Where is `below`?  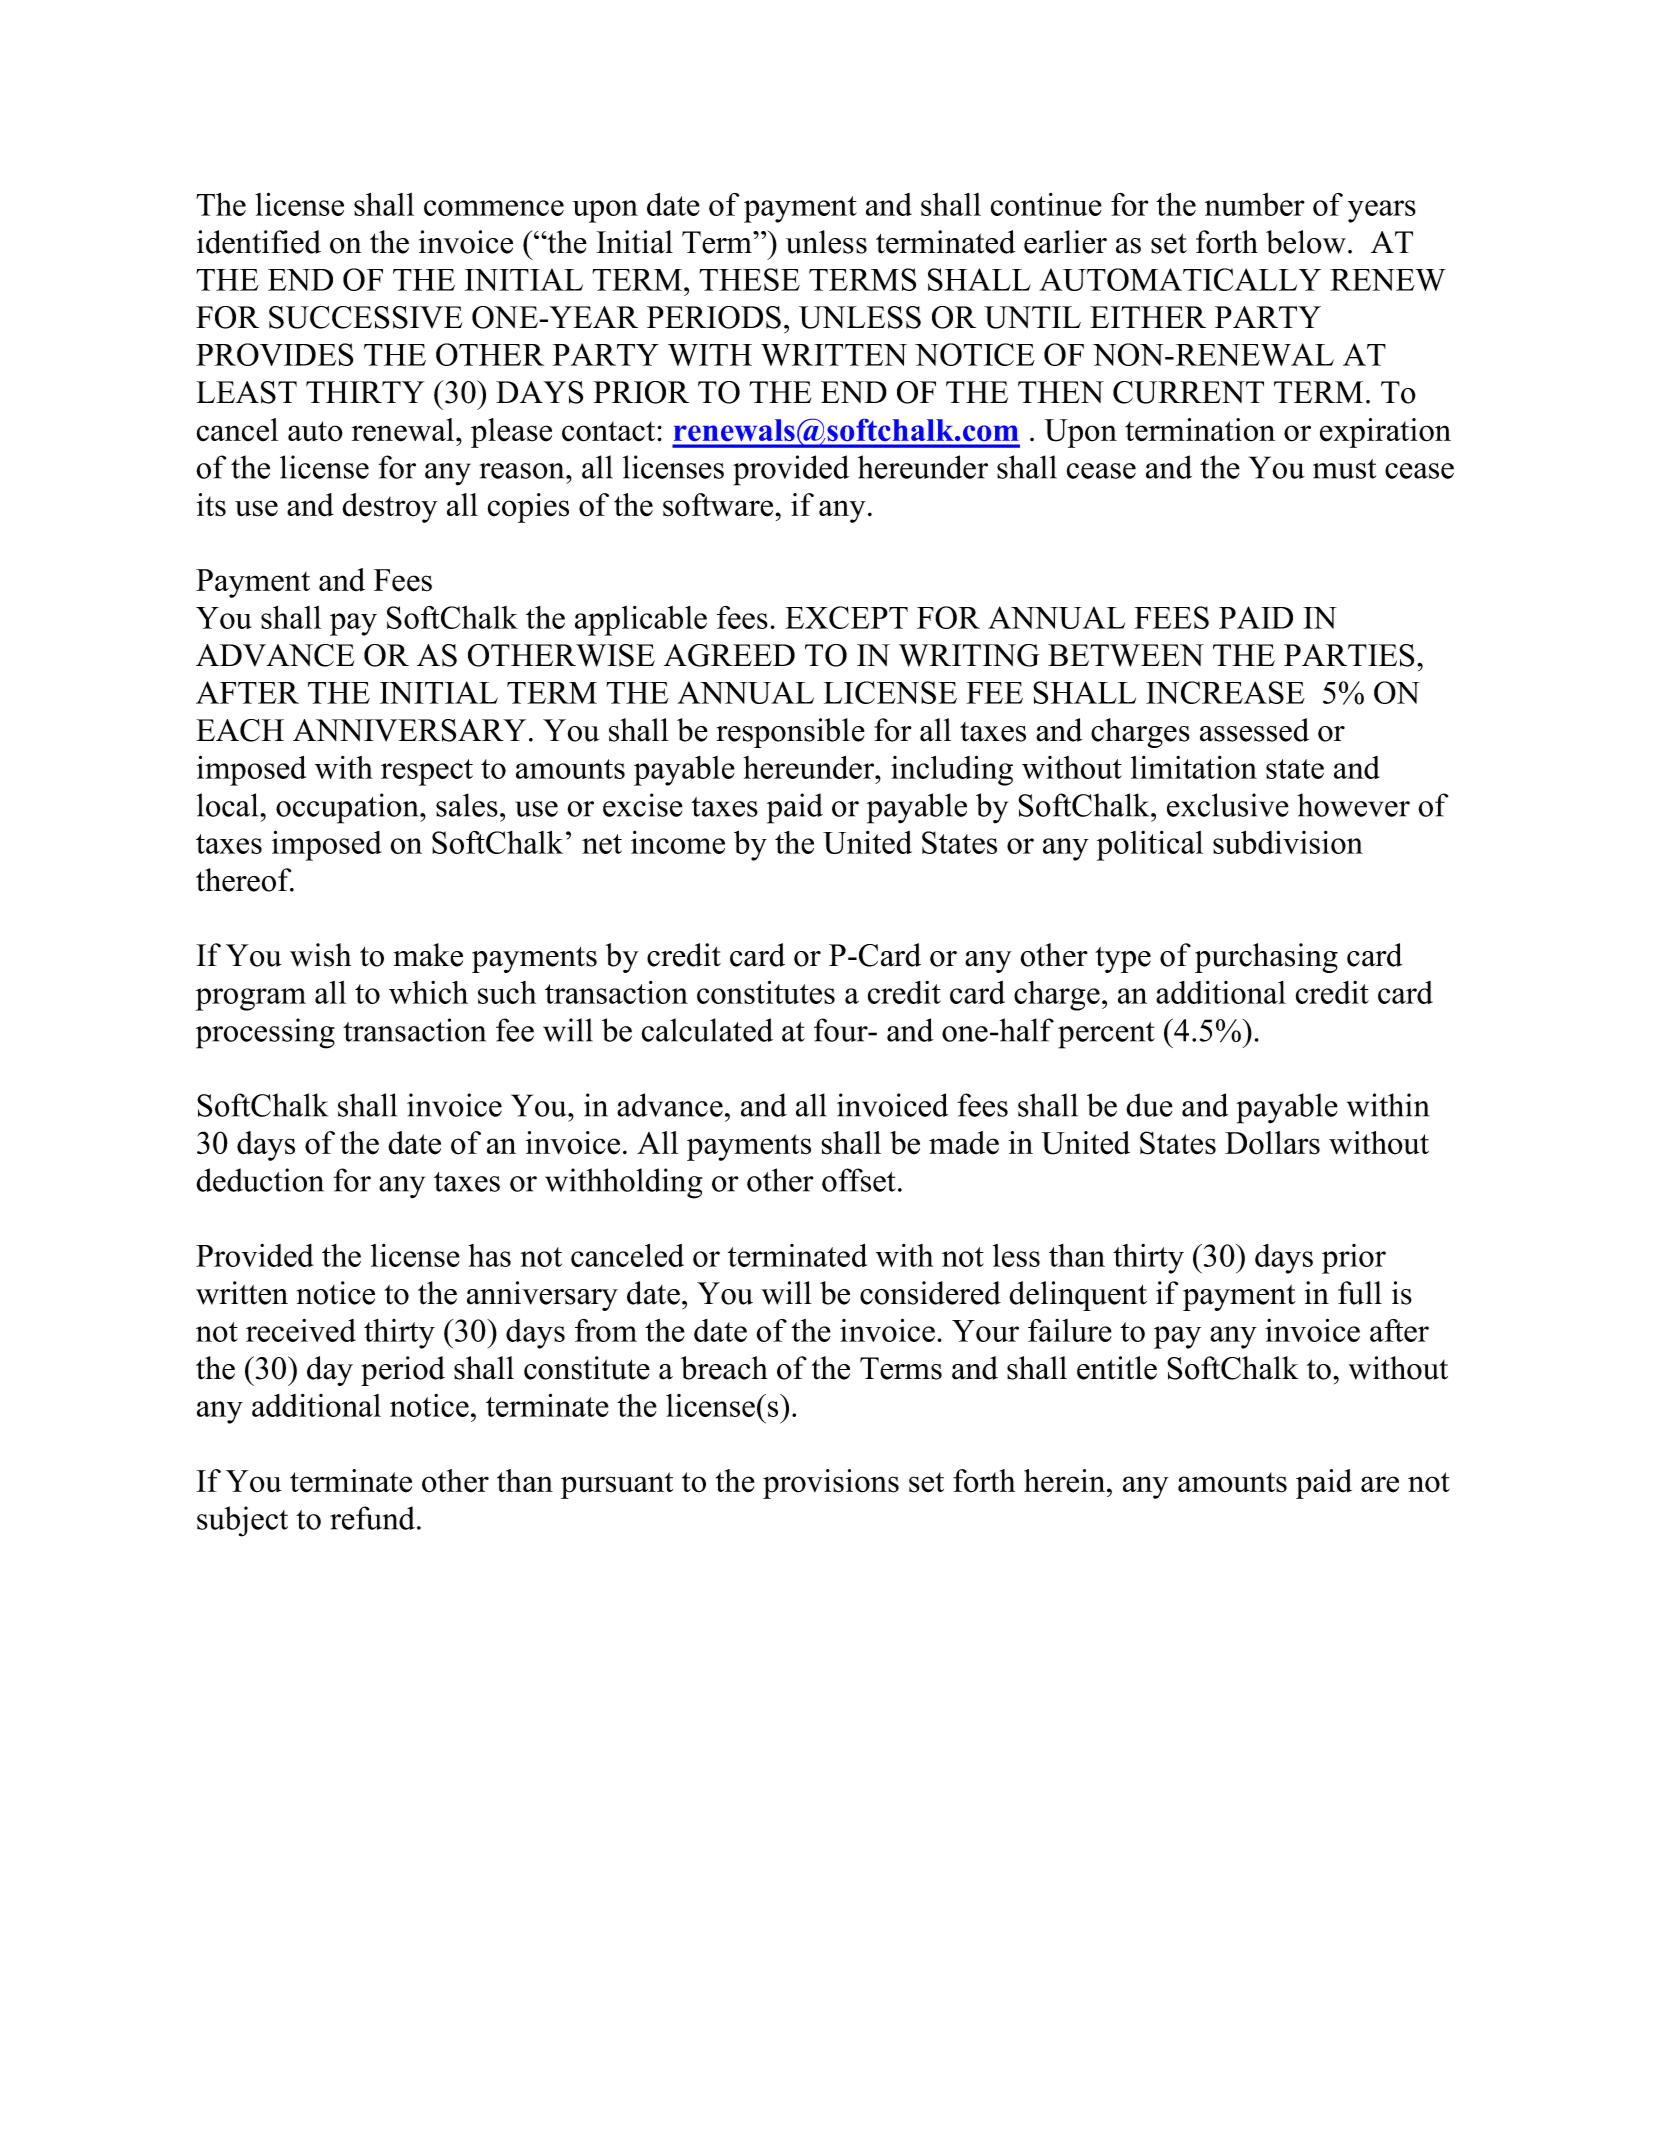 below is located at coordinates (1306, 242).
